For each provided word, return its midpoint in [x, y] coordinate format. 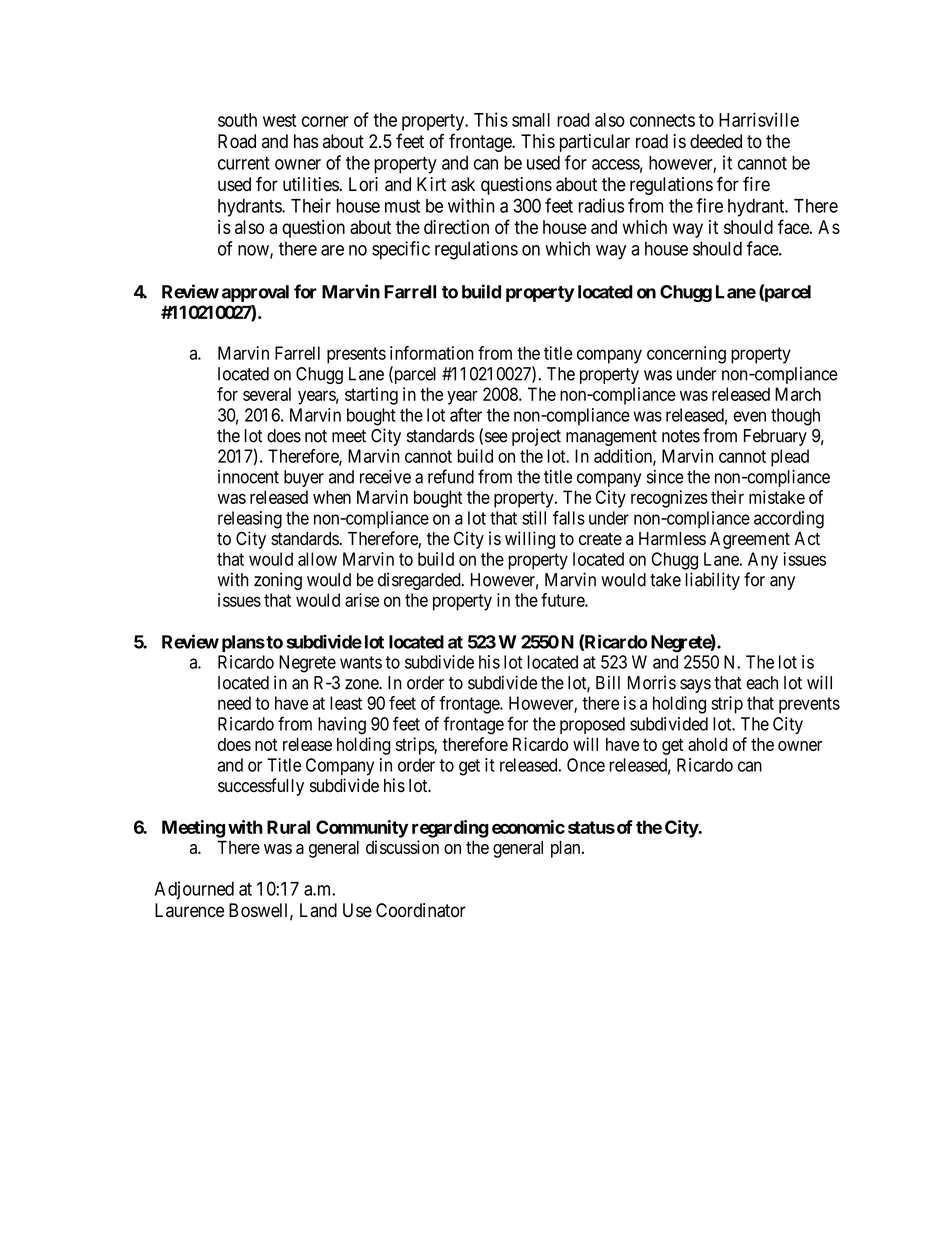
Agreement [750, 540]
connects [662, 120]
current [244, 163]
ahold [708, 744]
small [531, 120]
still [534, 518]
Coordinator [421, 910]
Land [318, 910]
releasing [250, 520]
